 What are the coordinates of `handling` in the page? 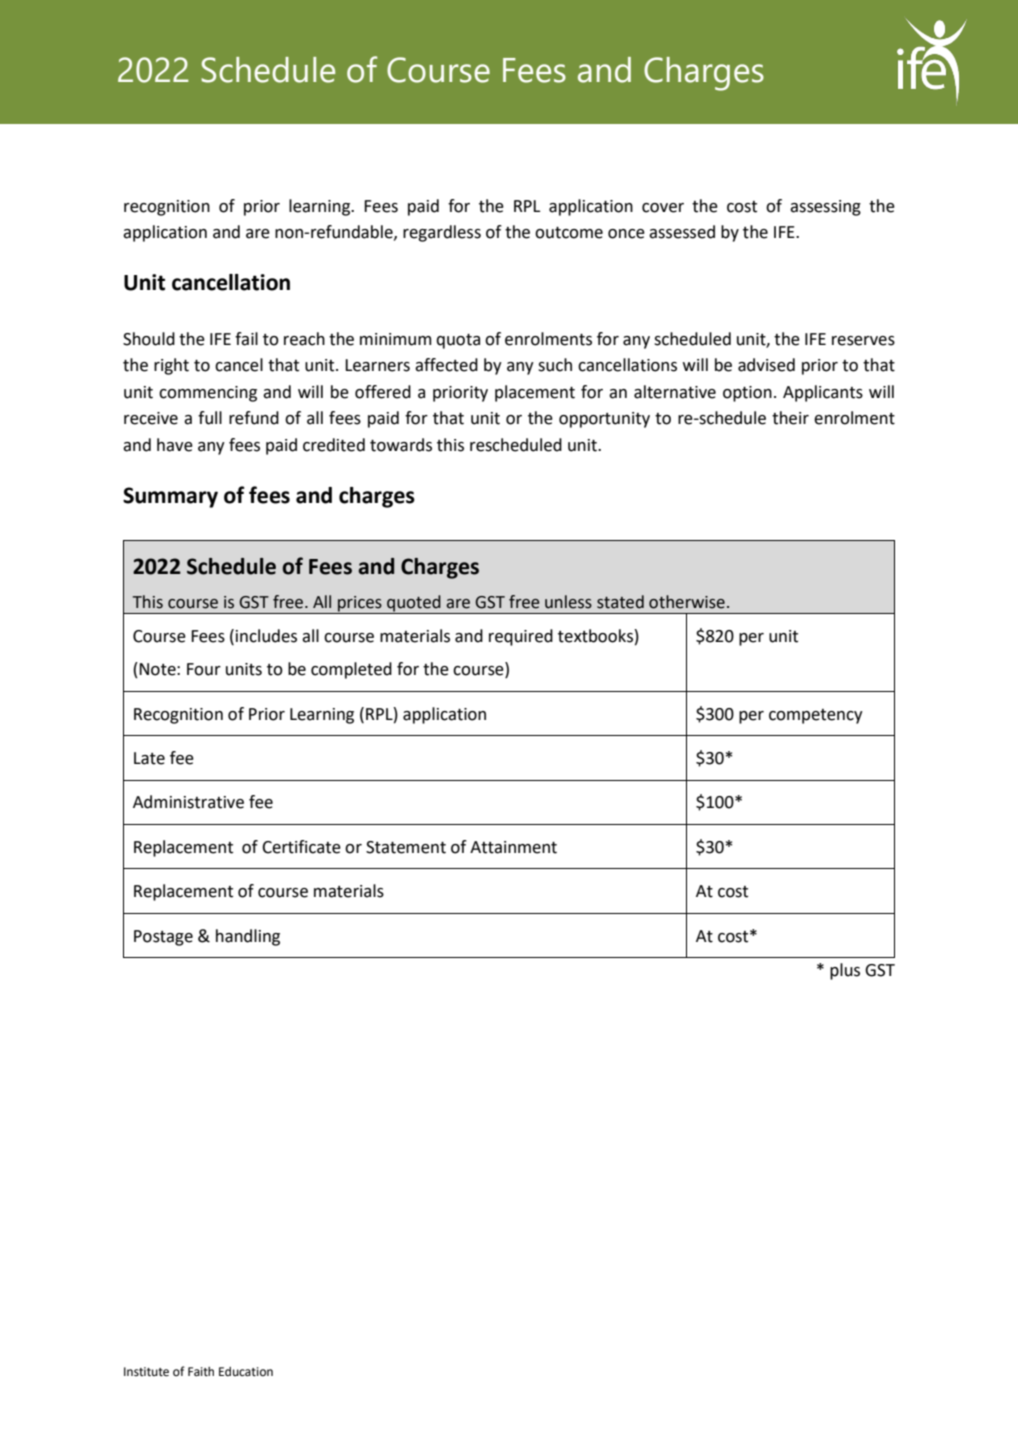 It's located at (248, 937).
